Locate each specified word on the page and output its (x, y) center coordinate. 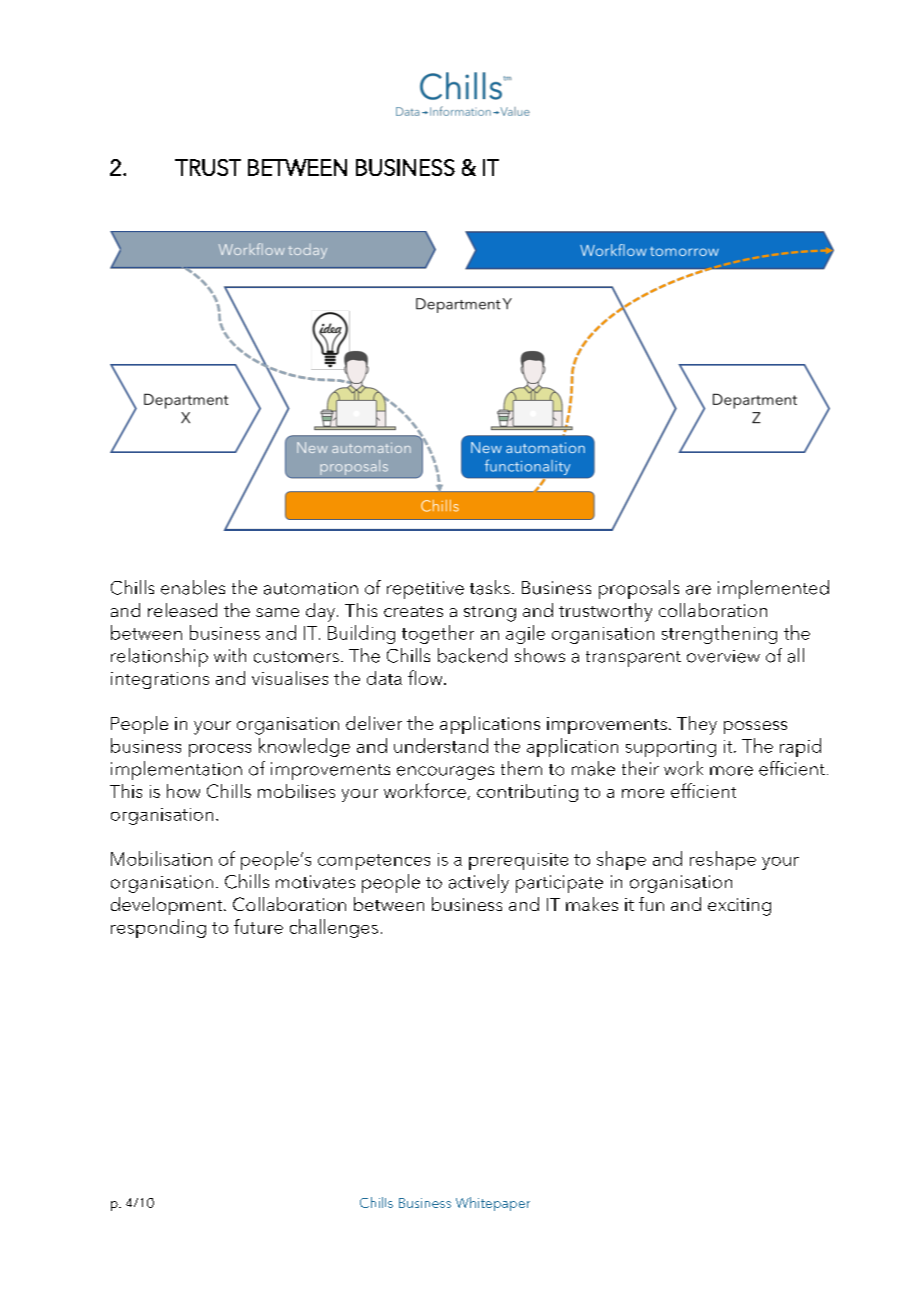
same (277, 612)
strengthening (719, 634)
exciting (739, 907)
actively (479, 883)
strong (490, 614)
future (258, 926)
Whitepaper (493, 1204)
